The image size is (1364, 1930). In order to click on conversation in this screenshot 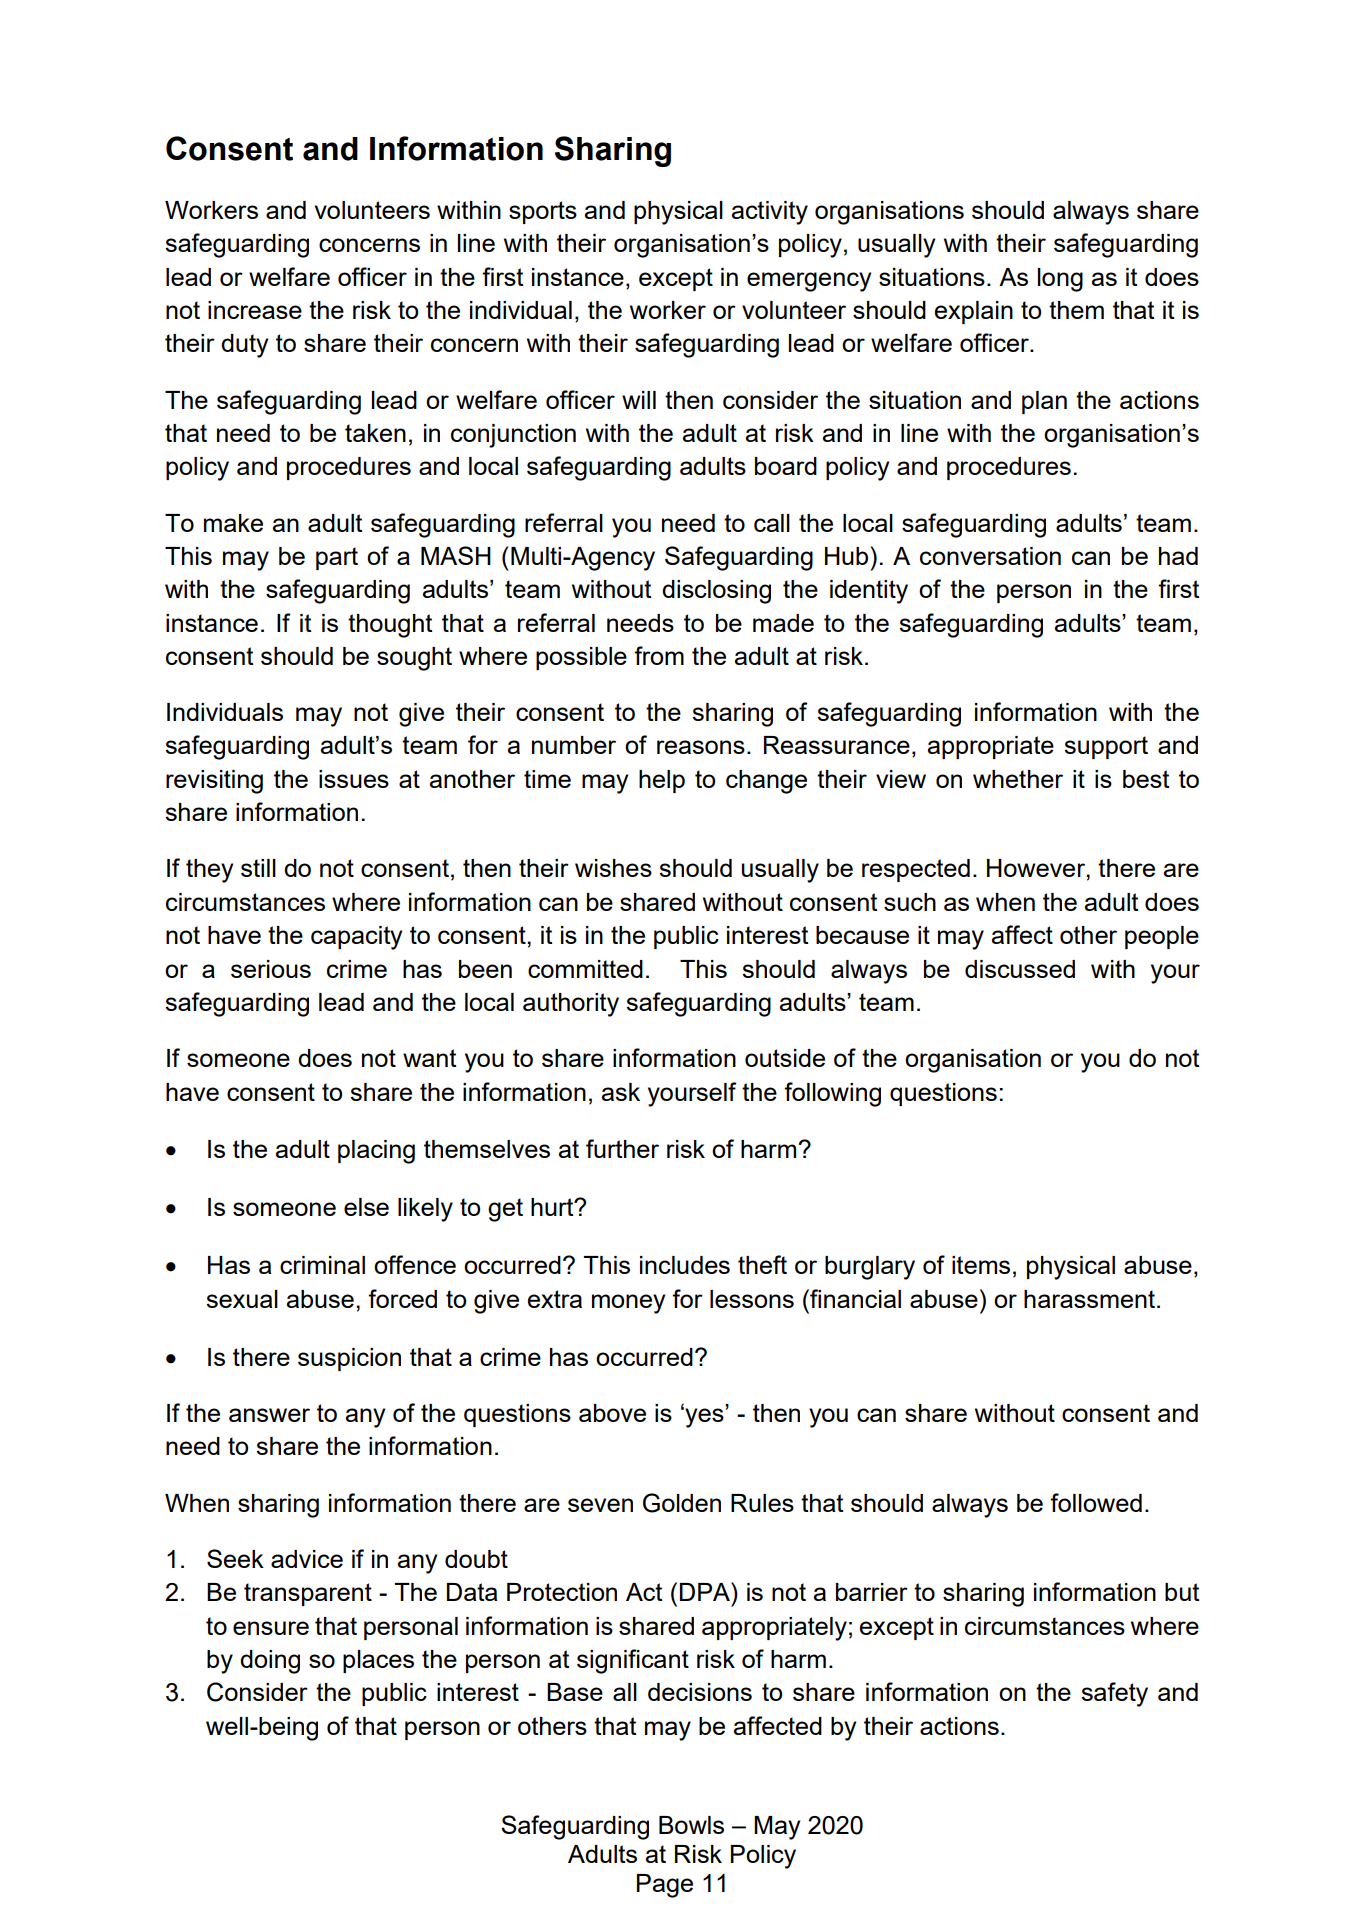, I will do `click(990, 556)`.
